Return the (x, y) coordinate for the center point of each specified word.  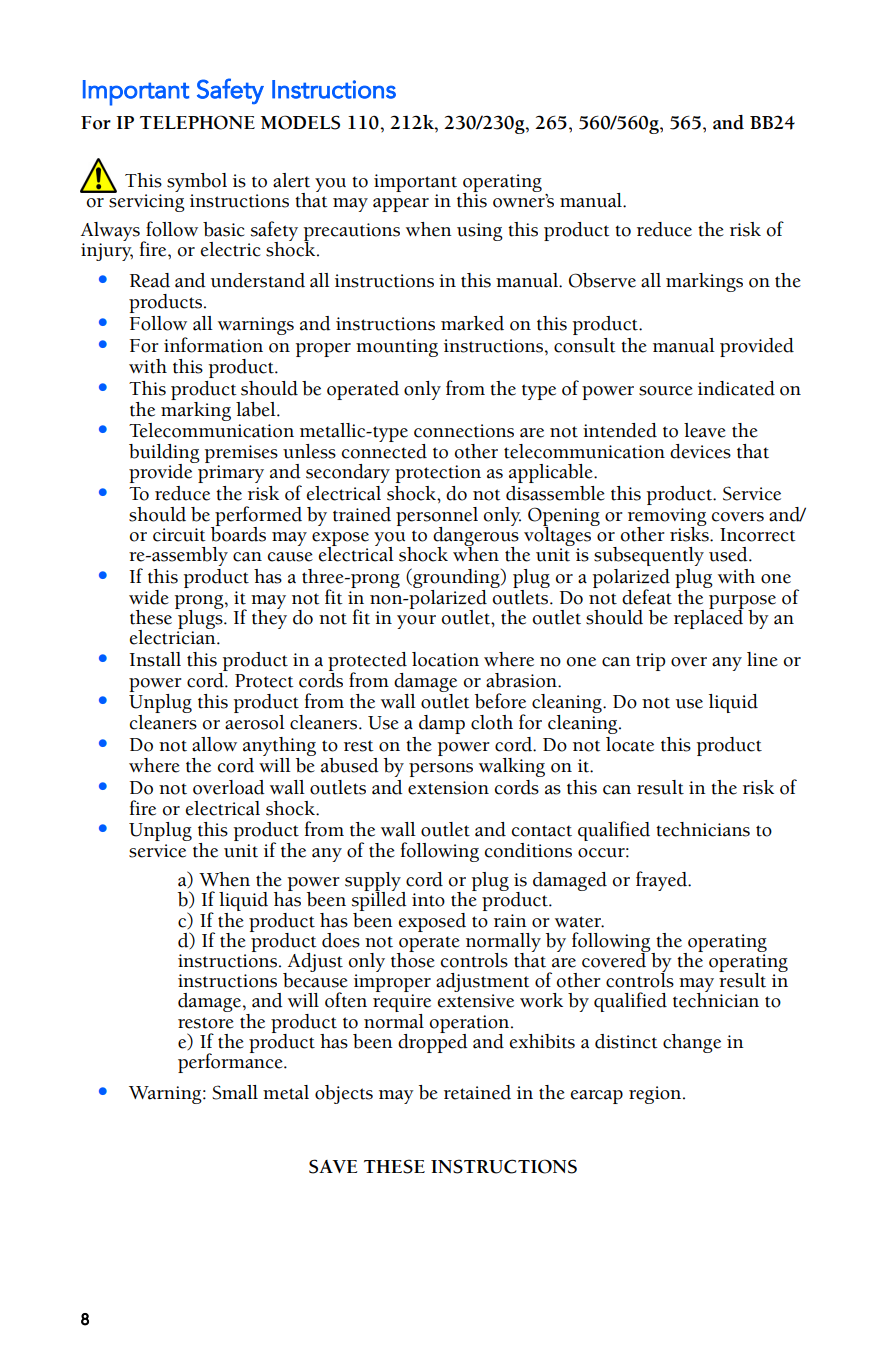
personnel (437, 517)
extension (448, 788)
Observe (602, 280)
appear (401, 205)
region (656, 1095)
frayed (662, 881)
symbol (197, 182)
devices (700, 451)
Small (235, 1092)
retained (477, 1092)
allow (214, 744)
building (164, 455)
